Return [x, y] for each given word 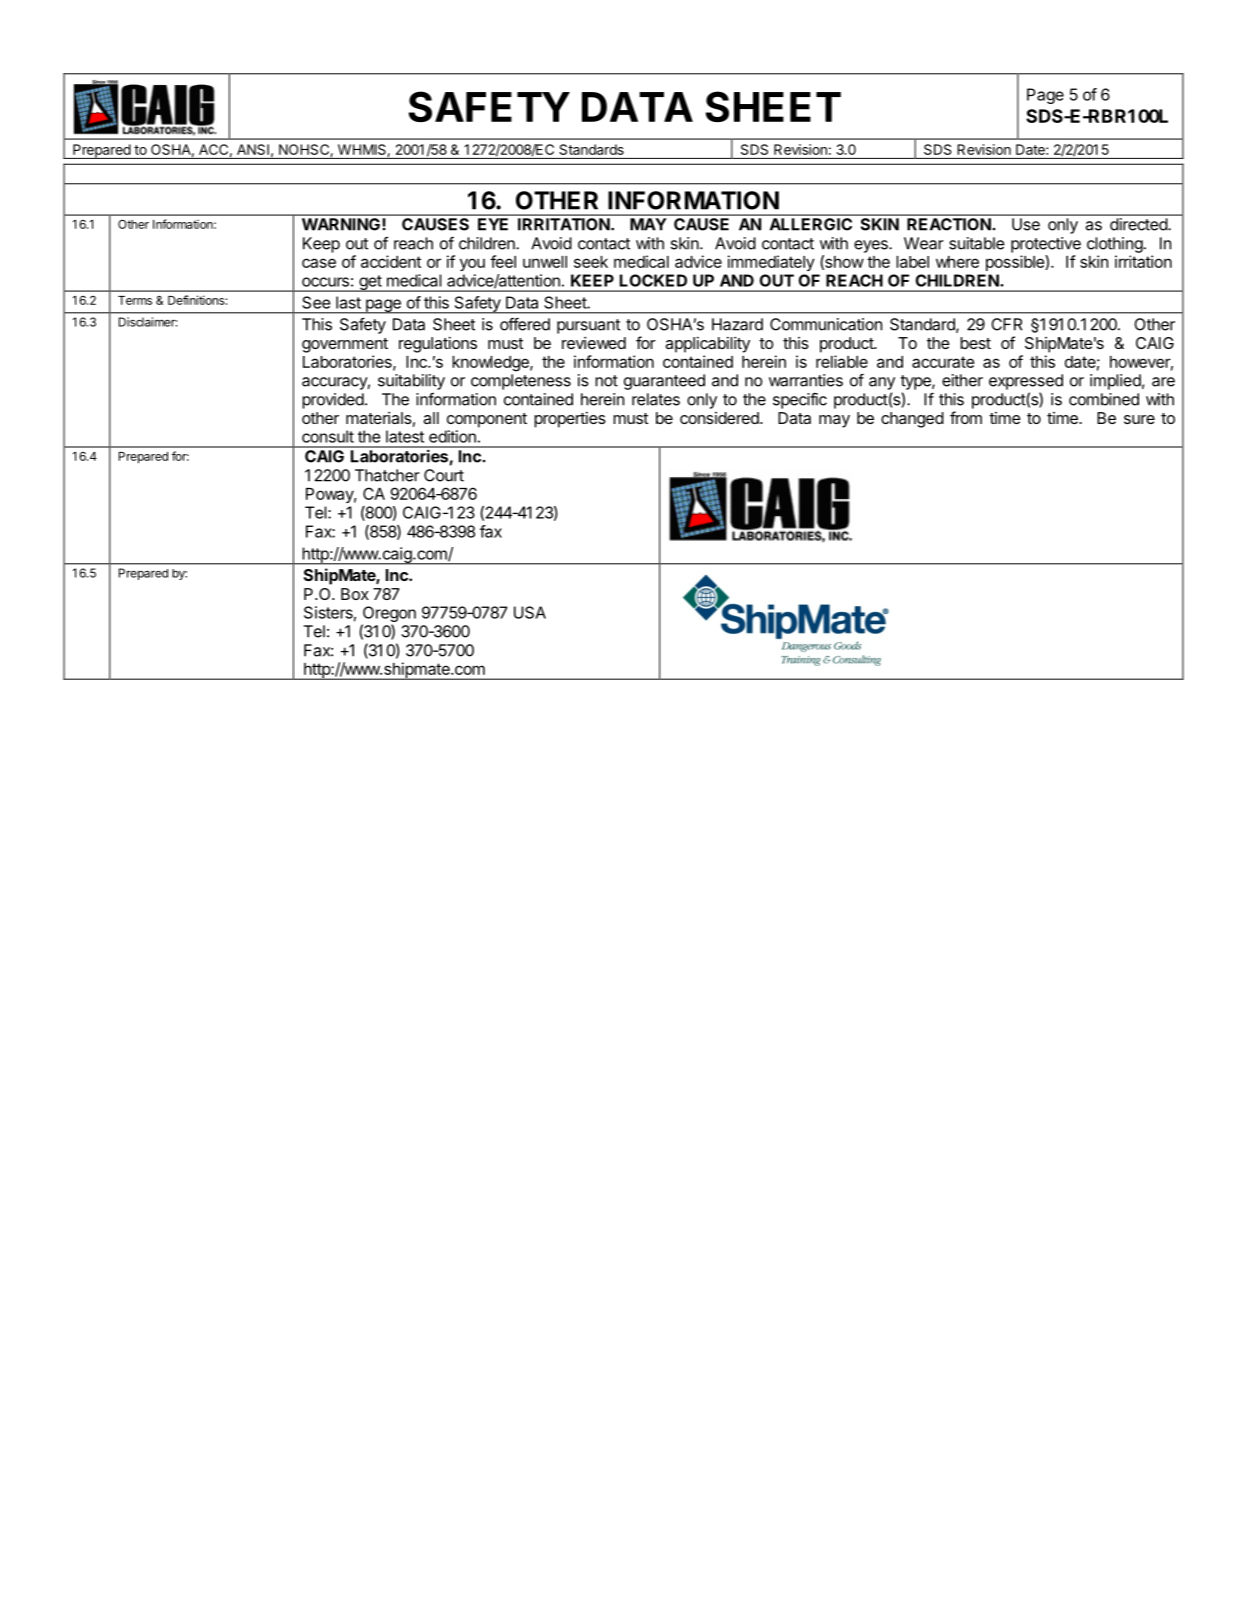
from [966, 417]
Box [355, 594]
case [319, 263]
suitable [977, 243]
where [957, 262]
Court [444, 475]
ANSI [253, 149]
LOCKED [653, 280]
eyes [872, 246]
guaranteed [664, 382]
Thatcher [387, 475]
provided [333, 401]
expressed [1026, 382]
